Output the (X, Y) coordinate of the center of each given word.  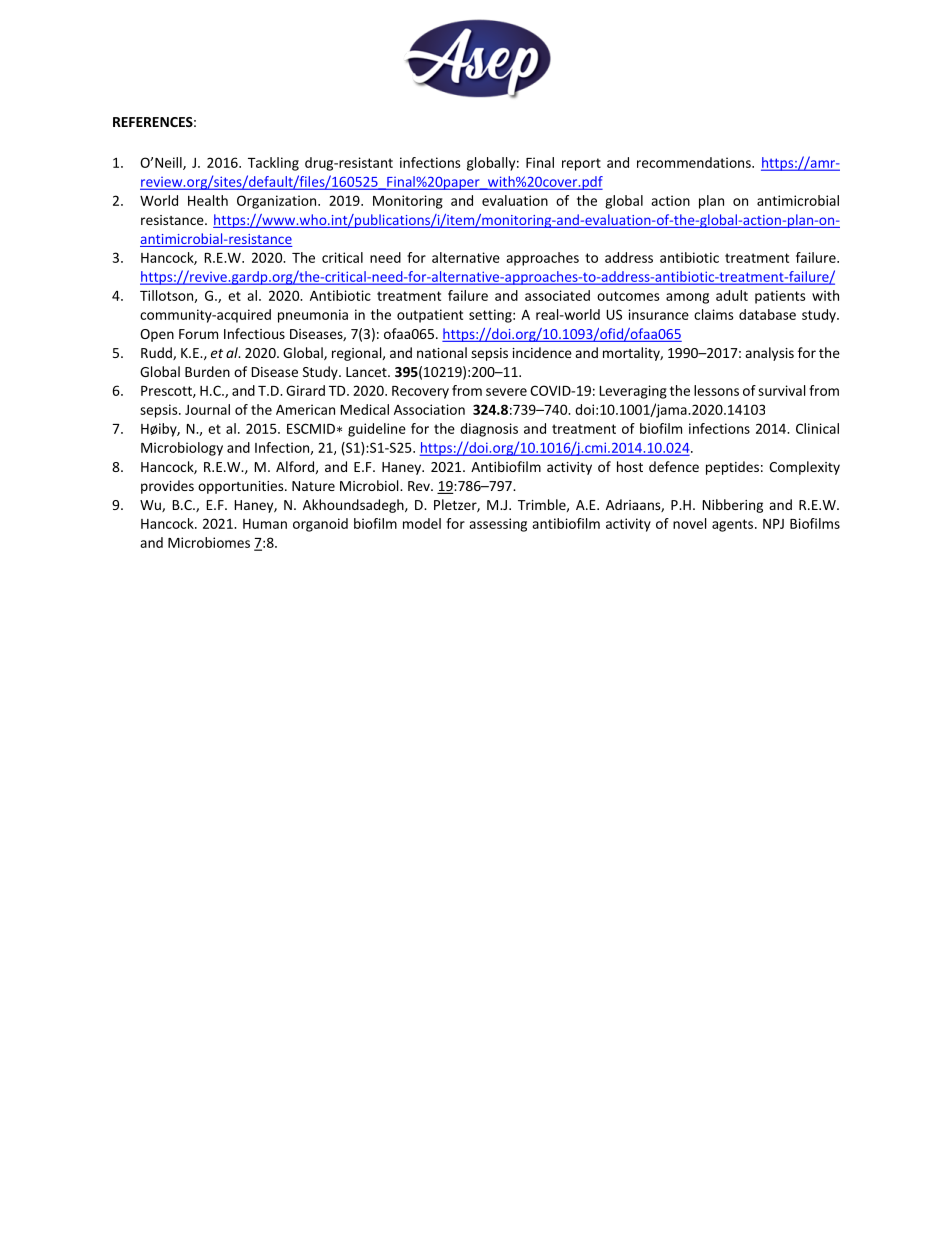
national (442, 352)
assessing (498, 525)
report (581, 164)
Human (265, 524)
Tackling (273, 164)
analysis (769, 354)
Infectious (254, 333)
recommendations (695, 162)
